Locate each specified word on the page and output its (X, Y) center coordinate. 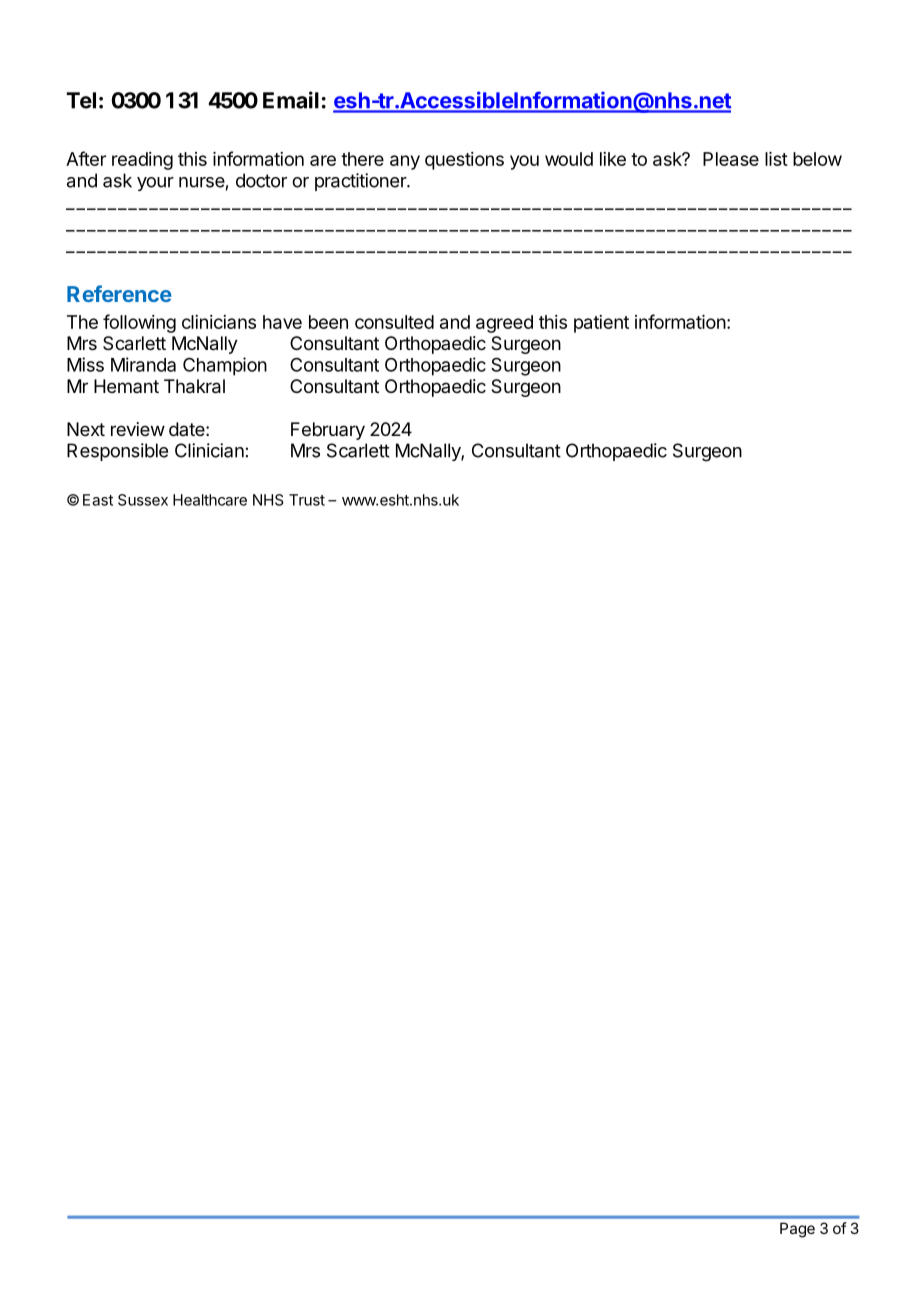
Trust (307, 500)
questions (464, 161)
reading (142, 161)
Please (731, 159)
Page (797, 1230)
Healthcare (210, 500)
